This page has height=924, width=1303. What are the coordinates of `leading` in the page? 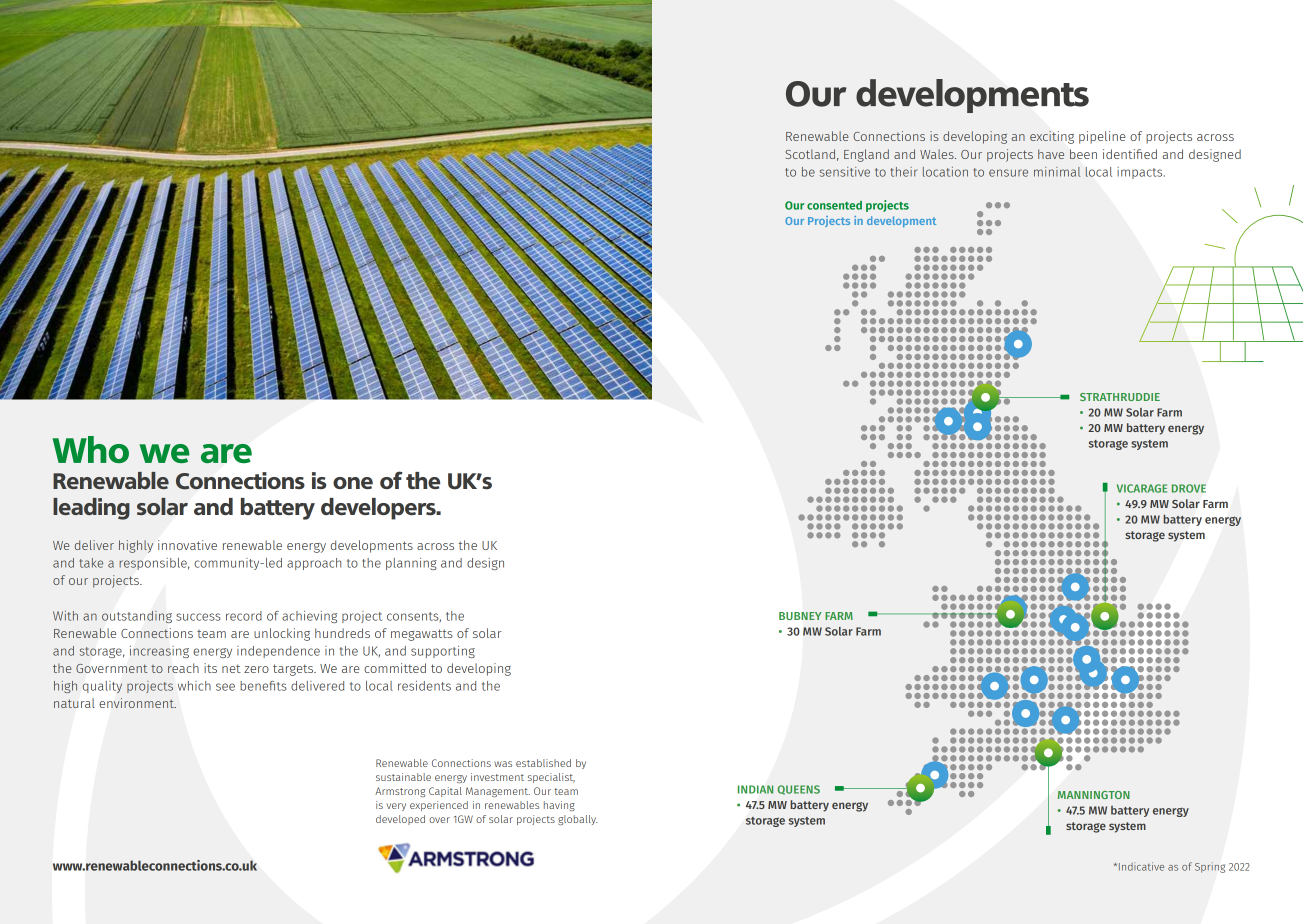 It's located at (91, 509).
